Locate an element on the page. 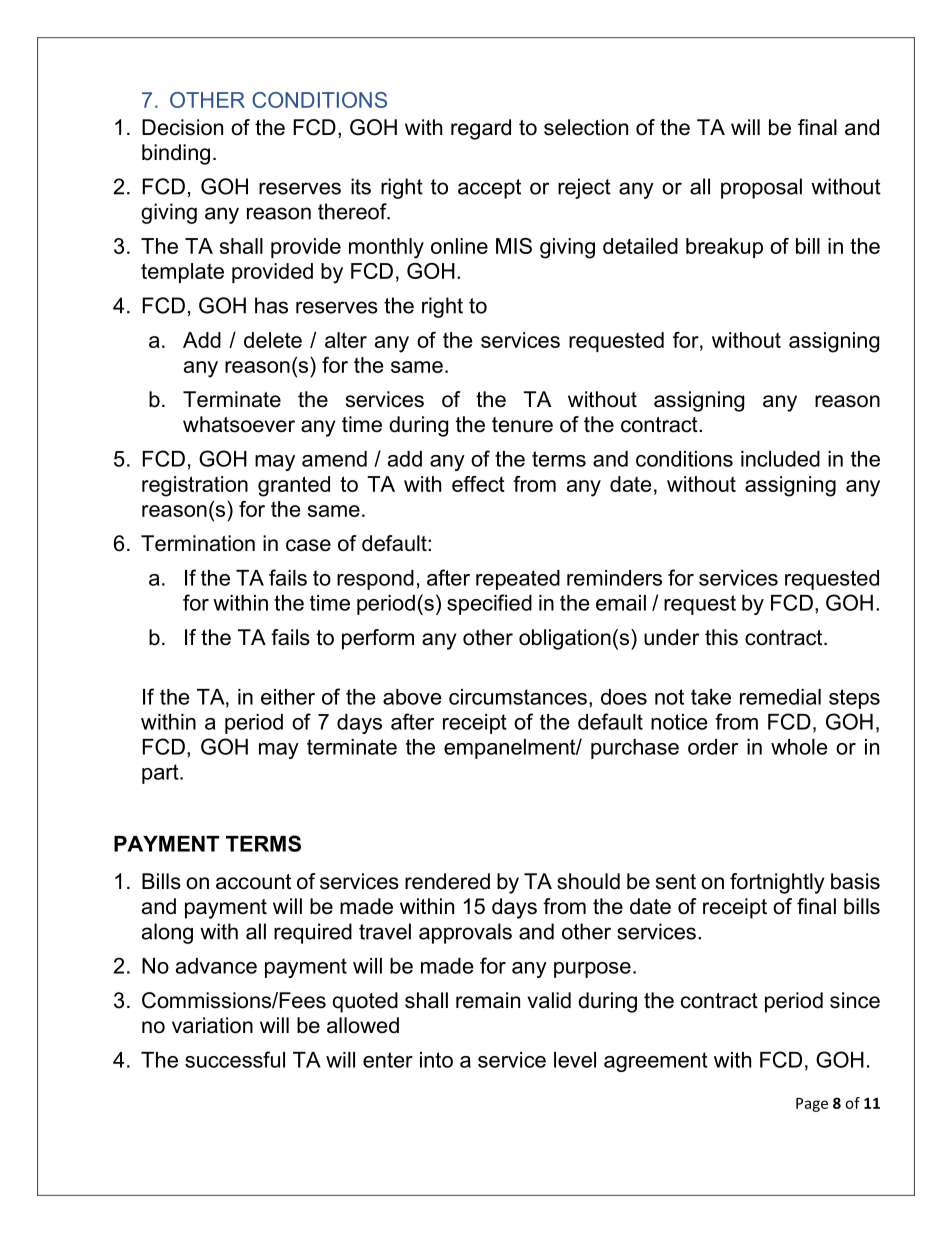 The image size is (952, 1233). Page is located at coordinates (812, 1105).
